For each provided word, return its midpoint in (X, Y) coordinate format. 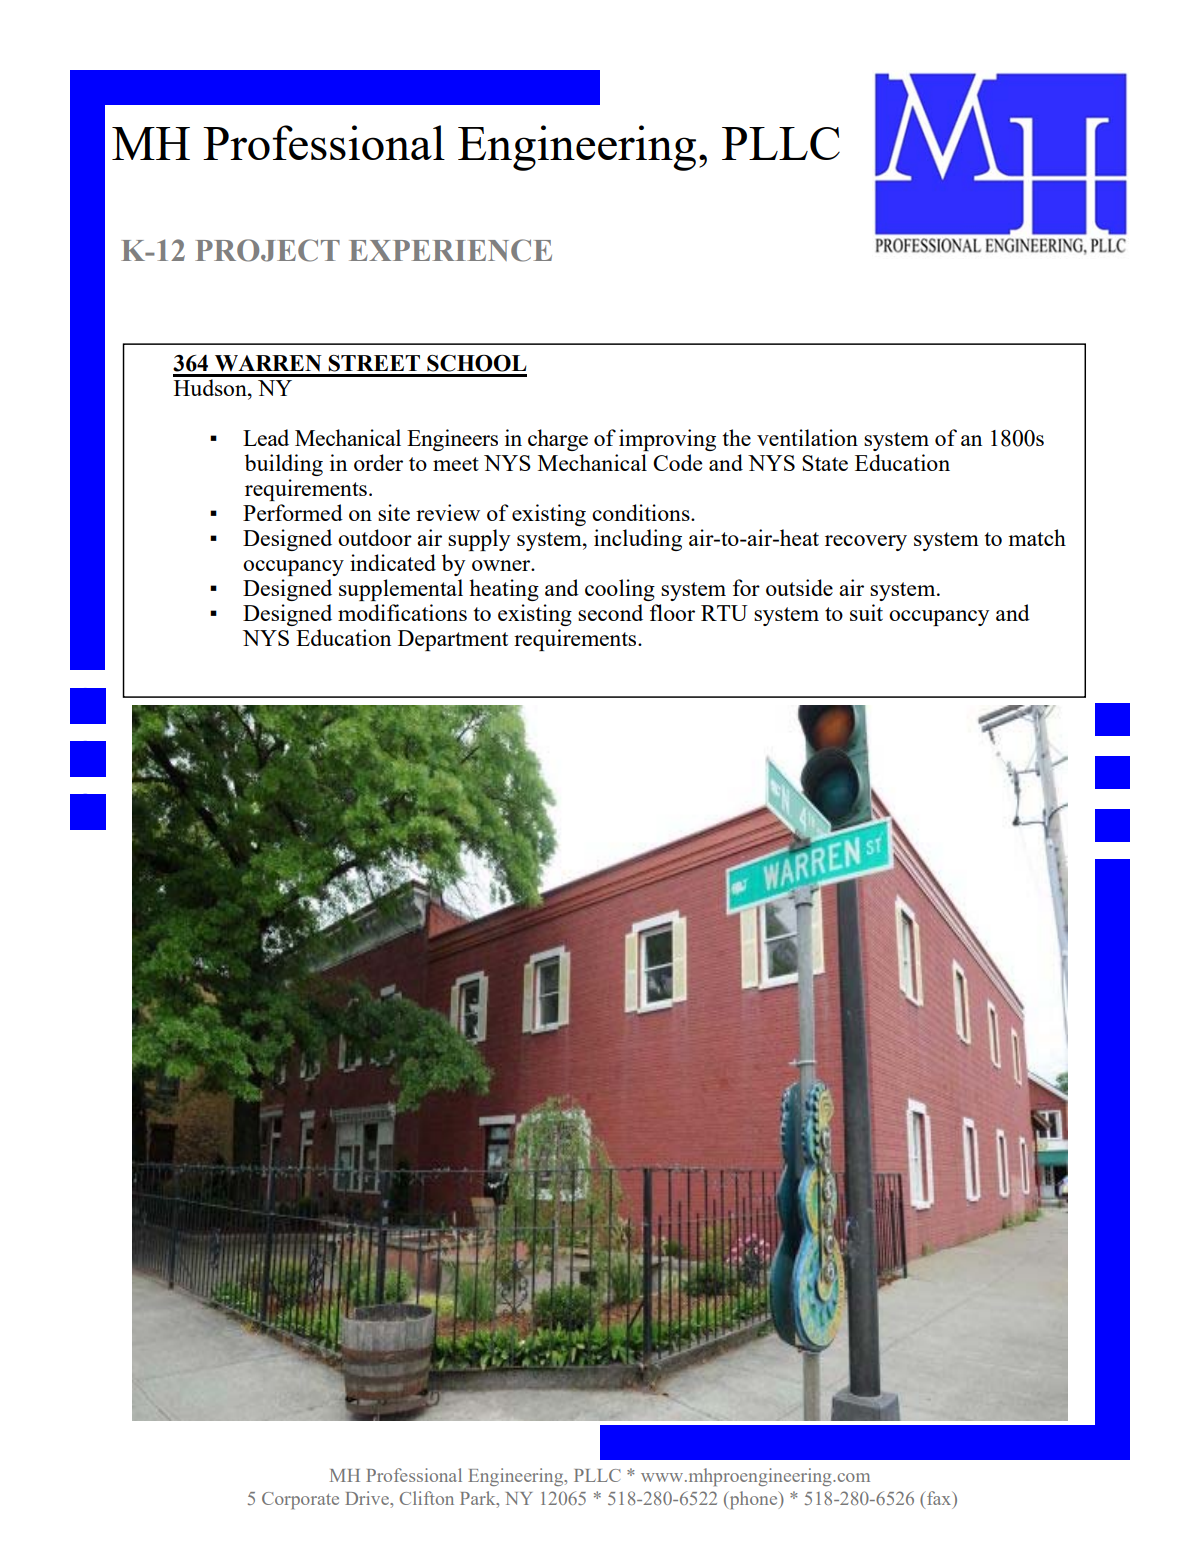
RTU (724, 613)
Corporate (300, 1500)
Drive (368, 1498)
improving (667, 440)
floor (672, 612)
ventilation (807, 437)
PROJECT (267, 250)
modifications (402, 612)
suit (866, 612)
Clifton (427, 1498)
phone (753, 1500)
